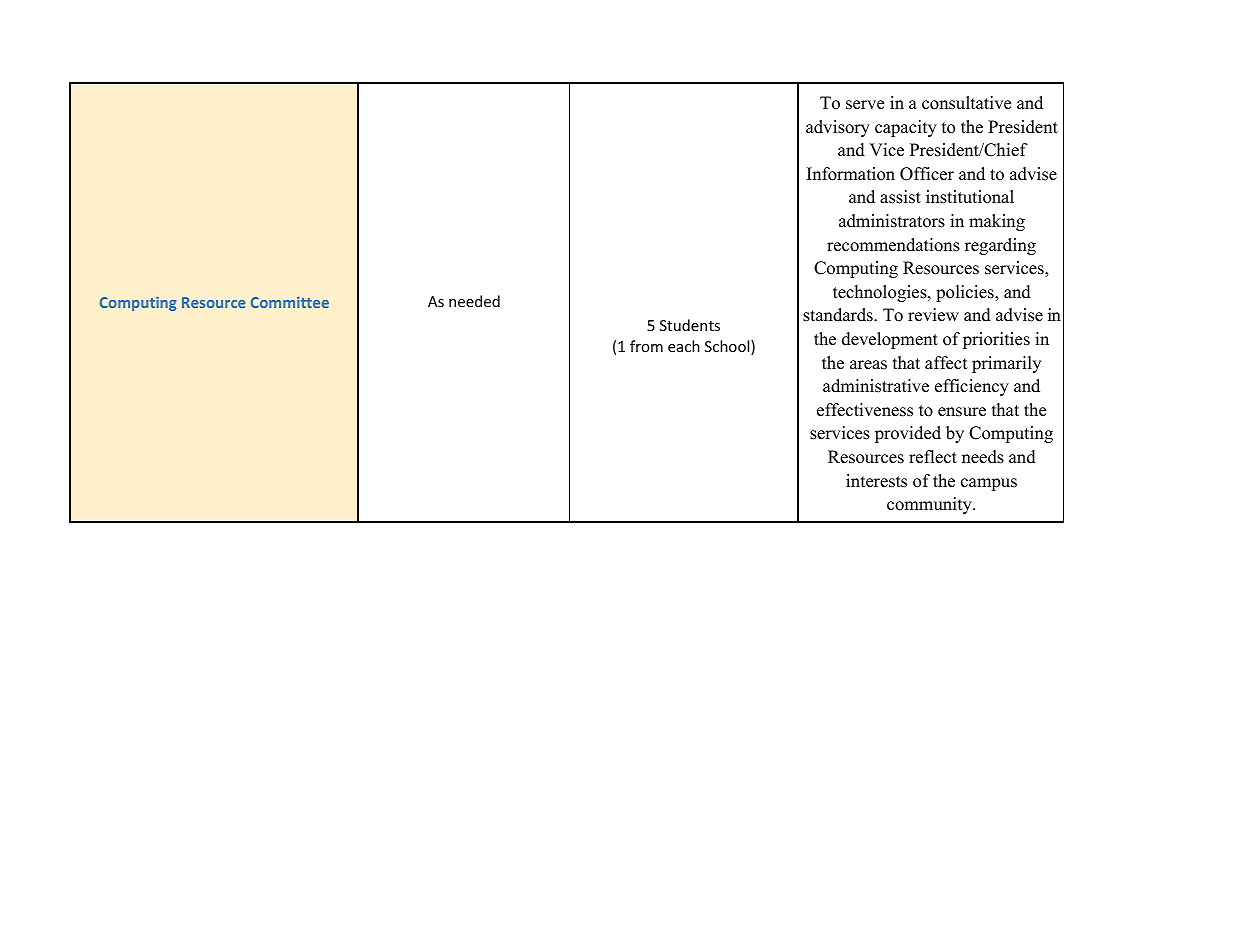 The image size is (1233, 952). What do you see at coordinates (933, 315) in the screenshot?
I see `review` at bounding box center [933, 315].
